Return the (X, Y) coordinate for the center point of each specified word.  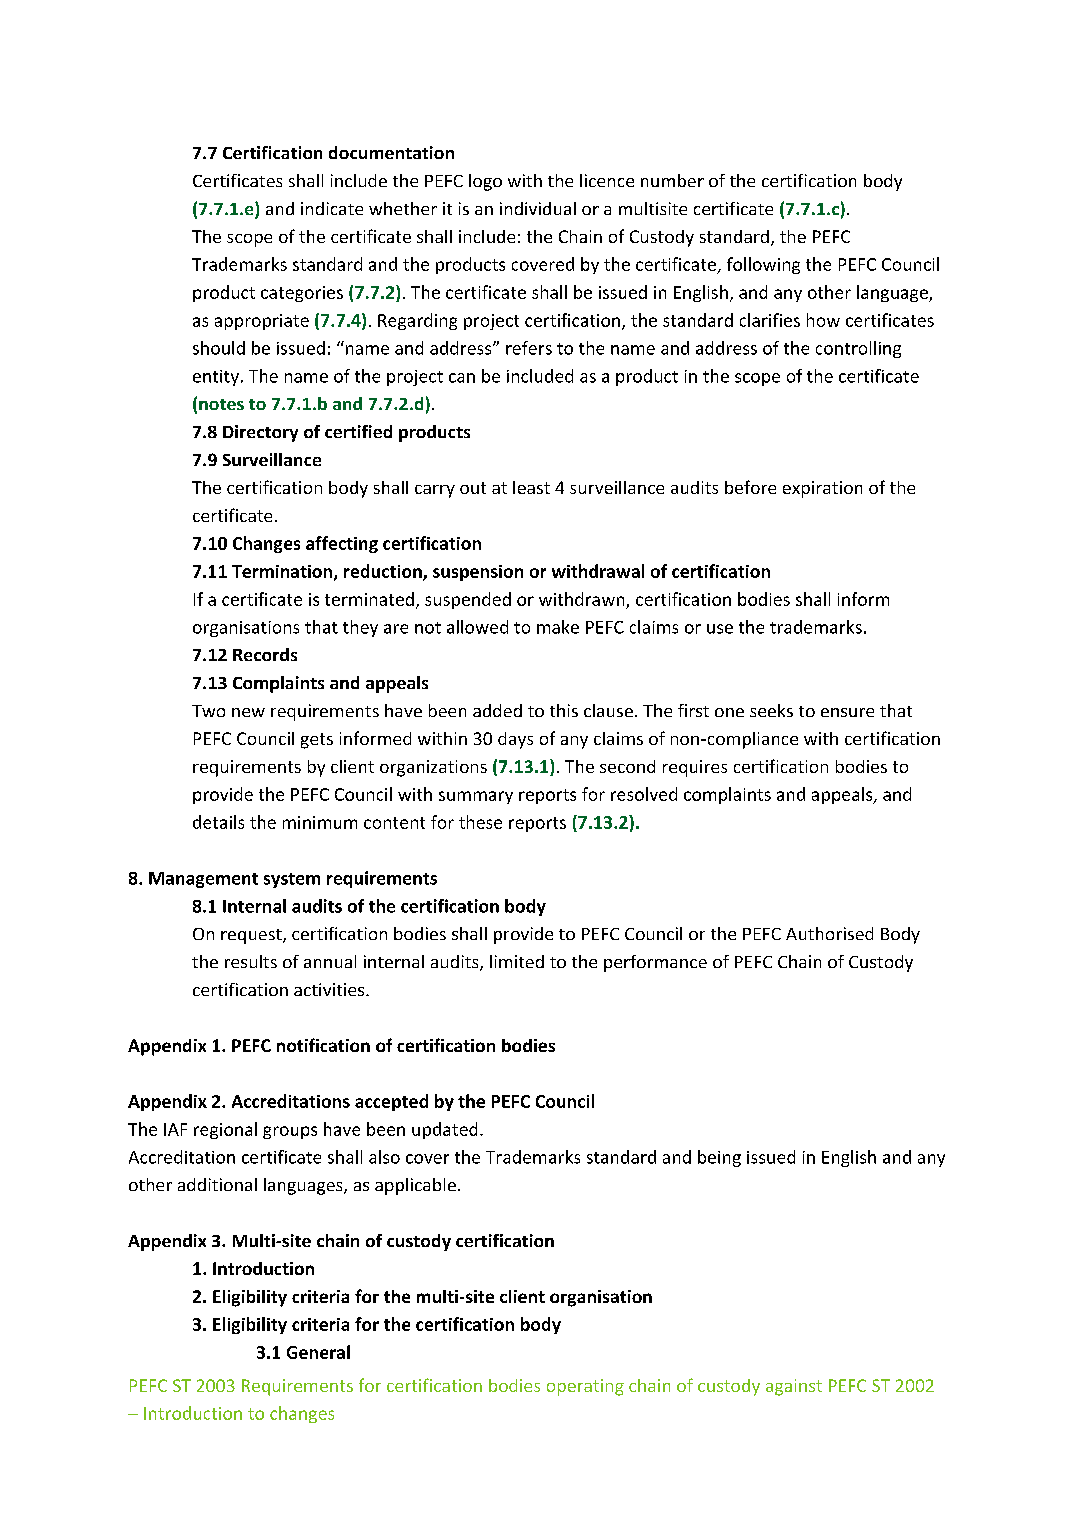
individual (538, 208)
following (763, 265)
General (318, 1352)
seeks (771, 710)
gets (317, 741)
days (515, 740)
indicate (332, 208)
